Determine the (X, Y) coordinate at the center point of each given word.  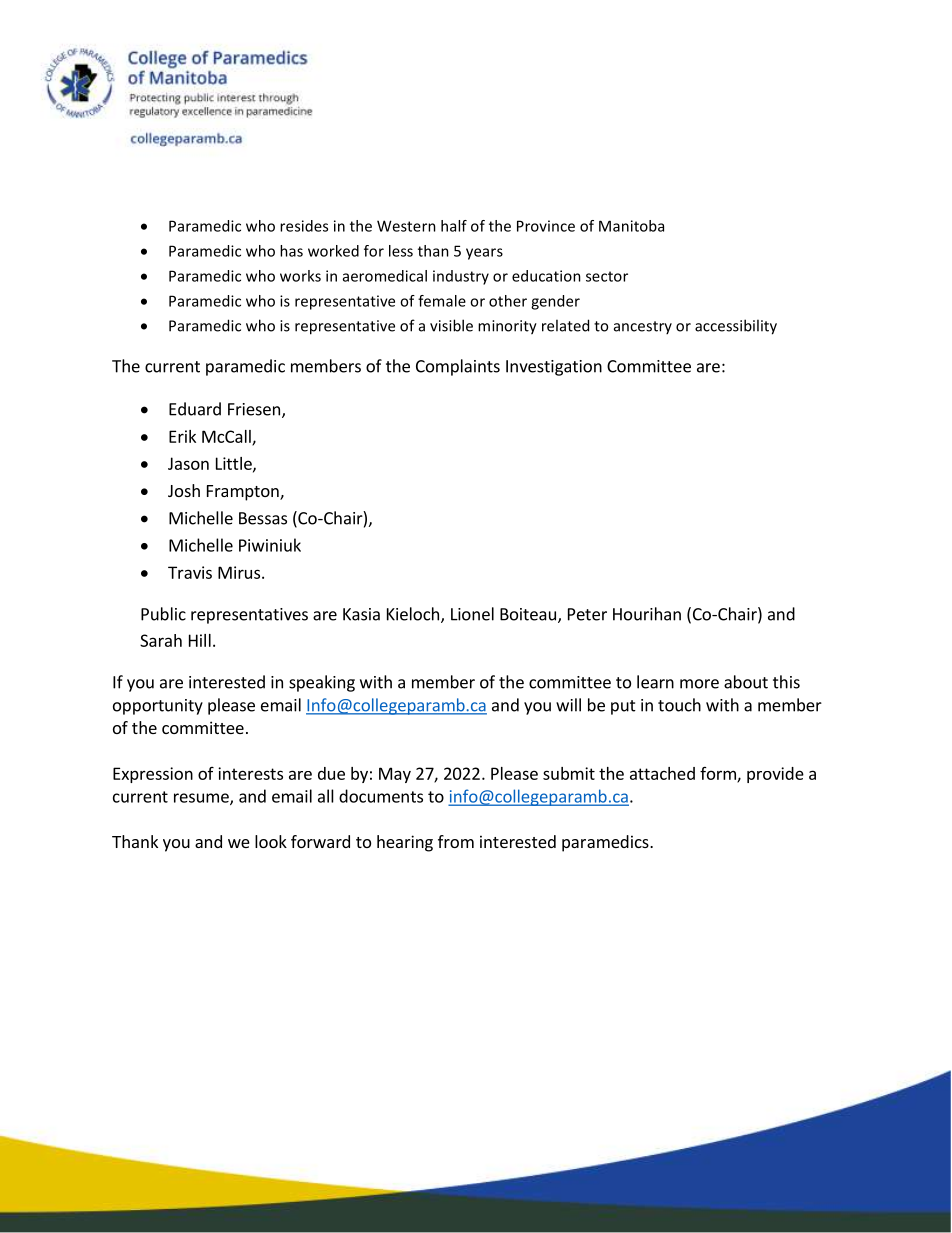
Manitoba (631, 226)
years (484, 254)
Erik (182, 436)
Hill (200, 640)
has (291, 251)
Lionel (472, 614)
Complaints (458, 367)
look (271, 841)
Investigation (554, 368)
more (699, 684)
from (456, 841)
